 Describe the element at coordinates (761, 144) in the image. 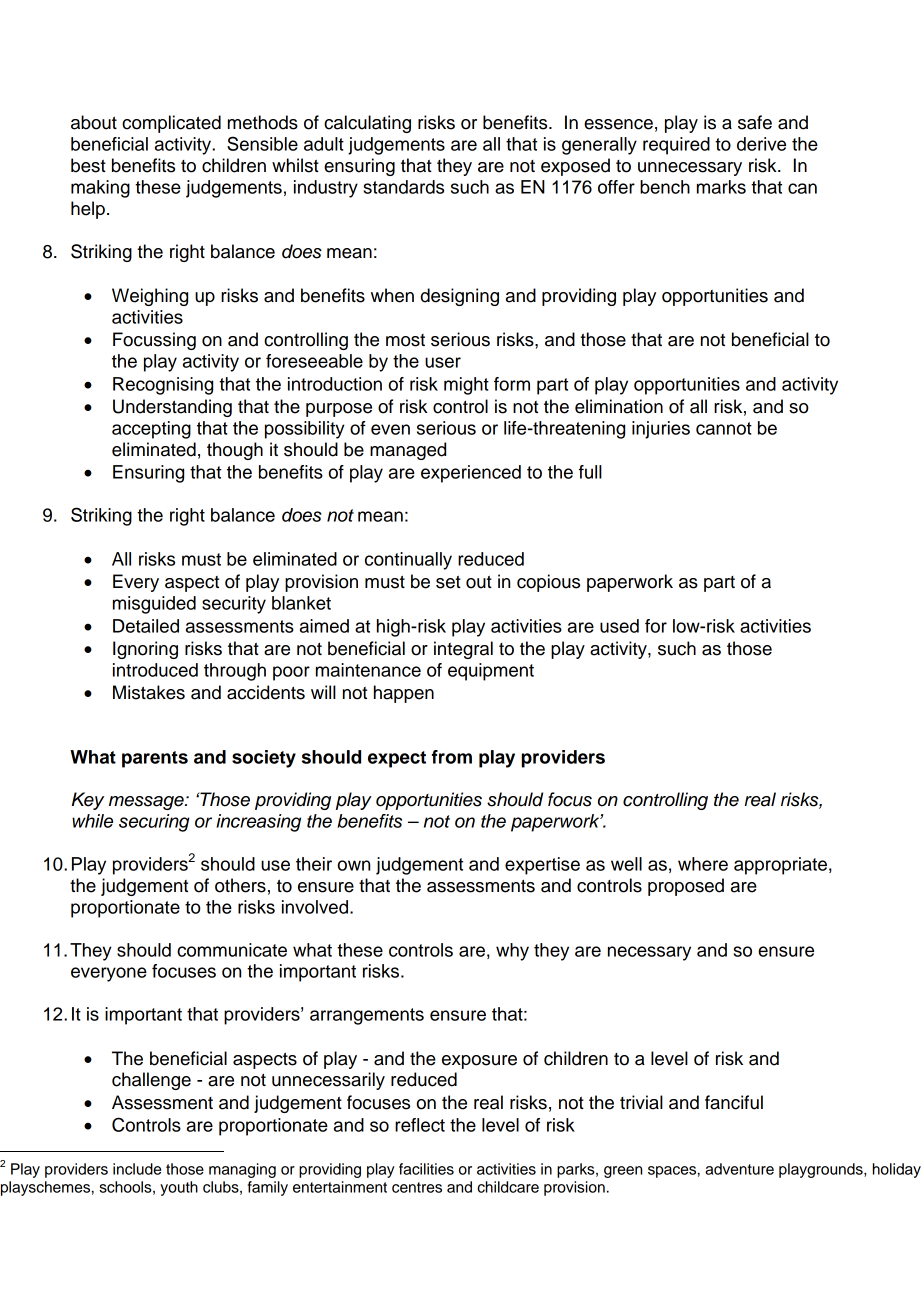

I see `derive` at that location.
